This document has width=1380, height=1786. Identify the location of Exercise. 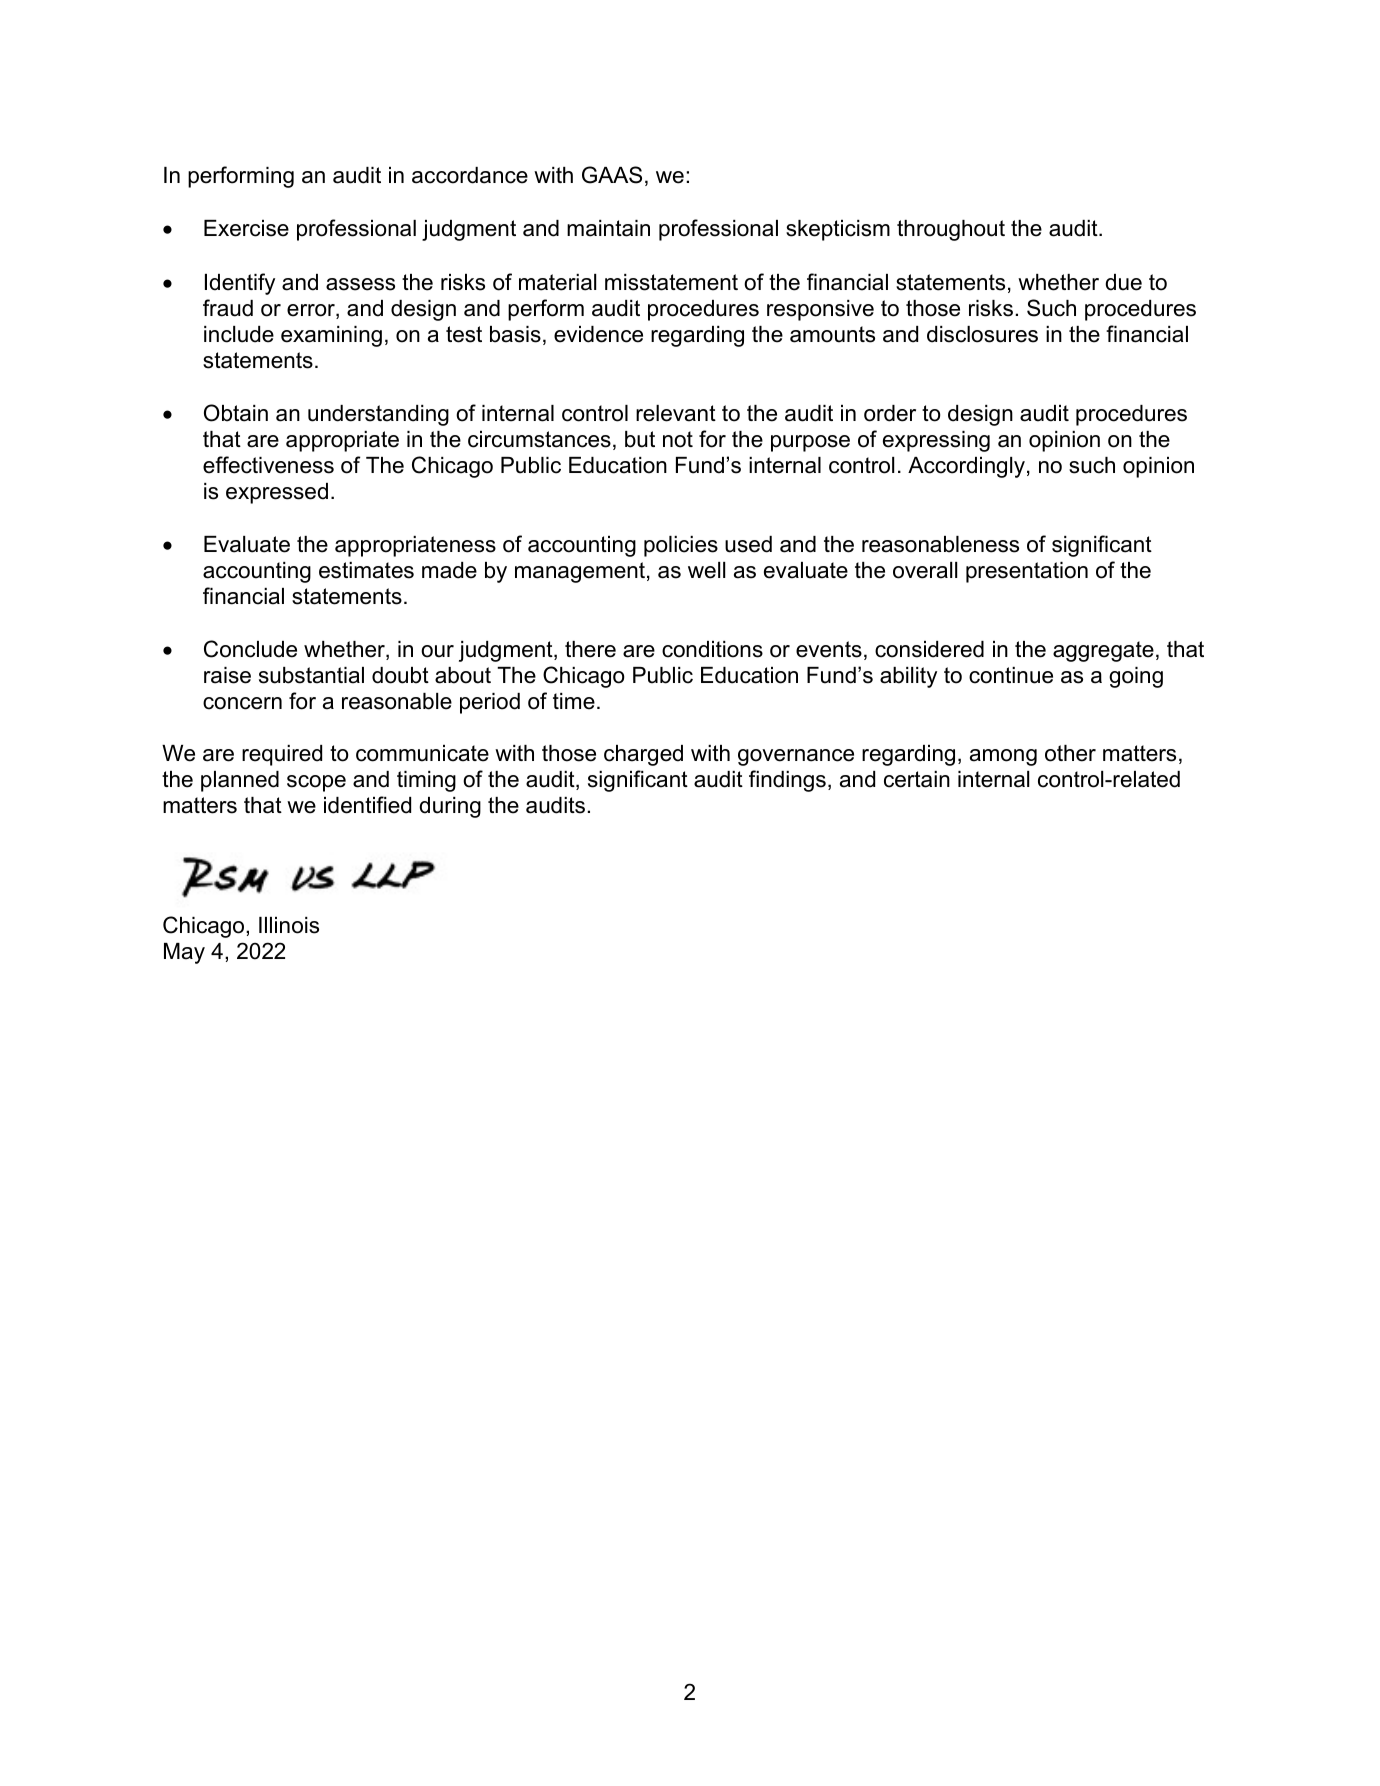
(246, 228).
